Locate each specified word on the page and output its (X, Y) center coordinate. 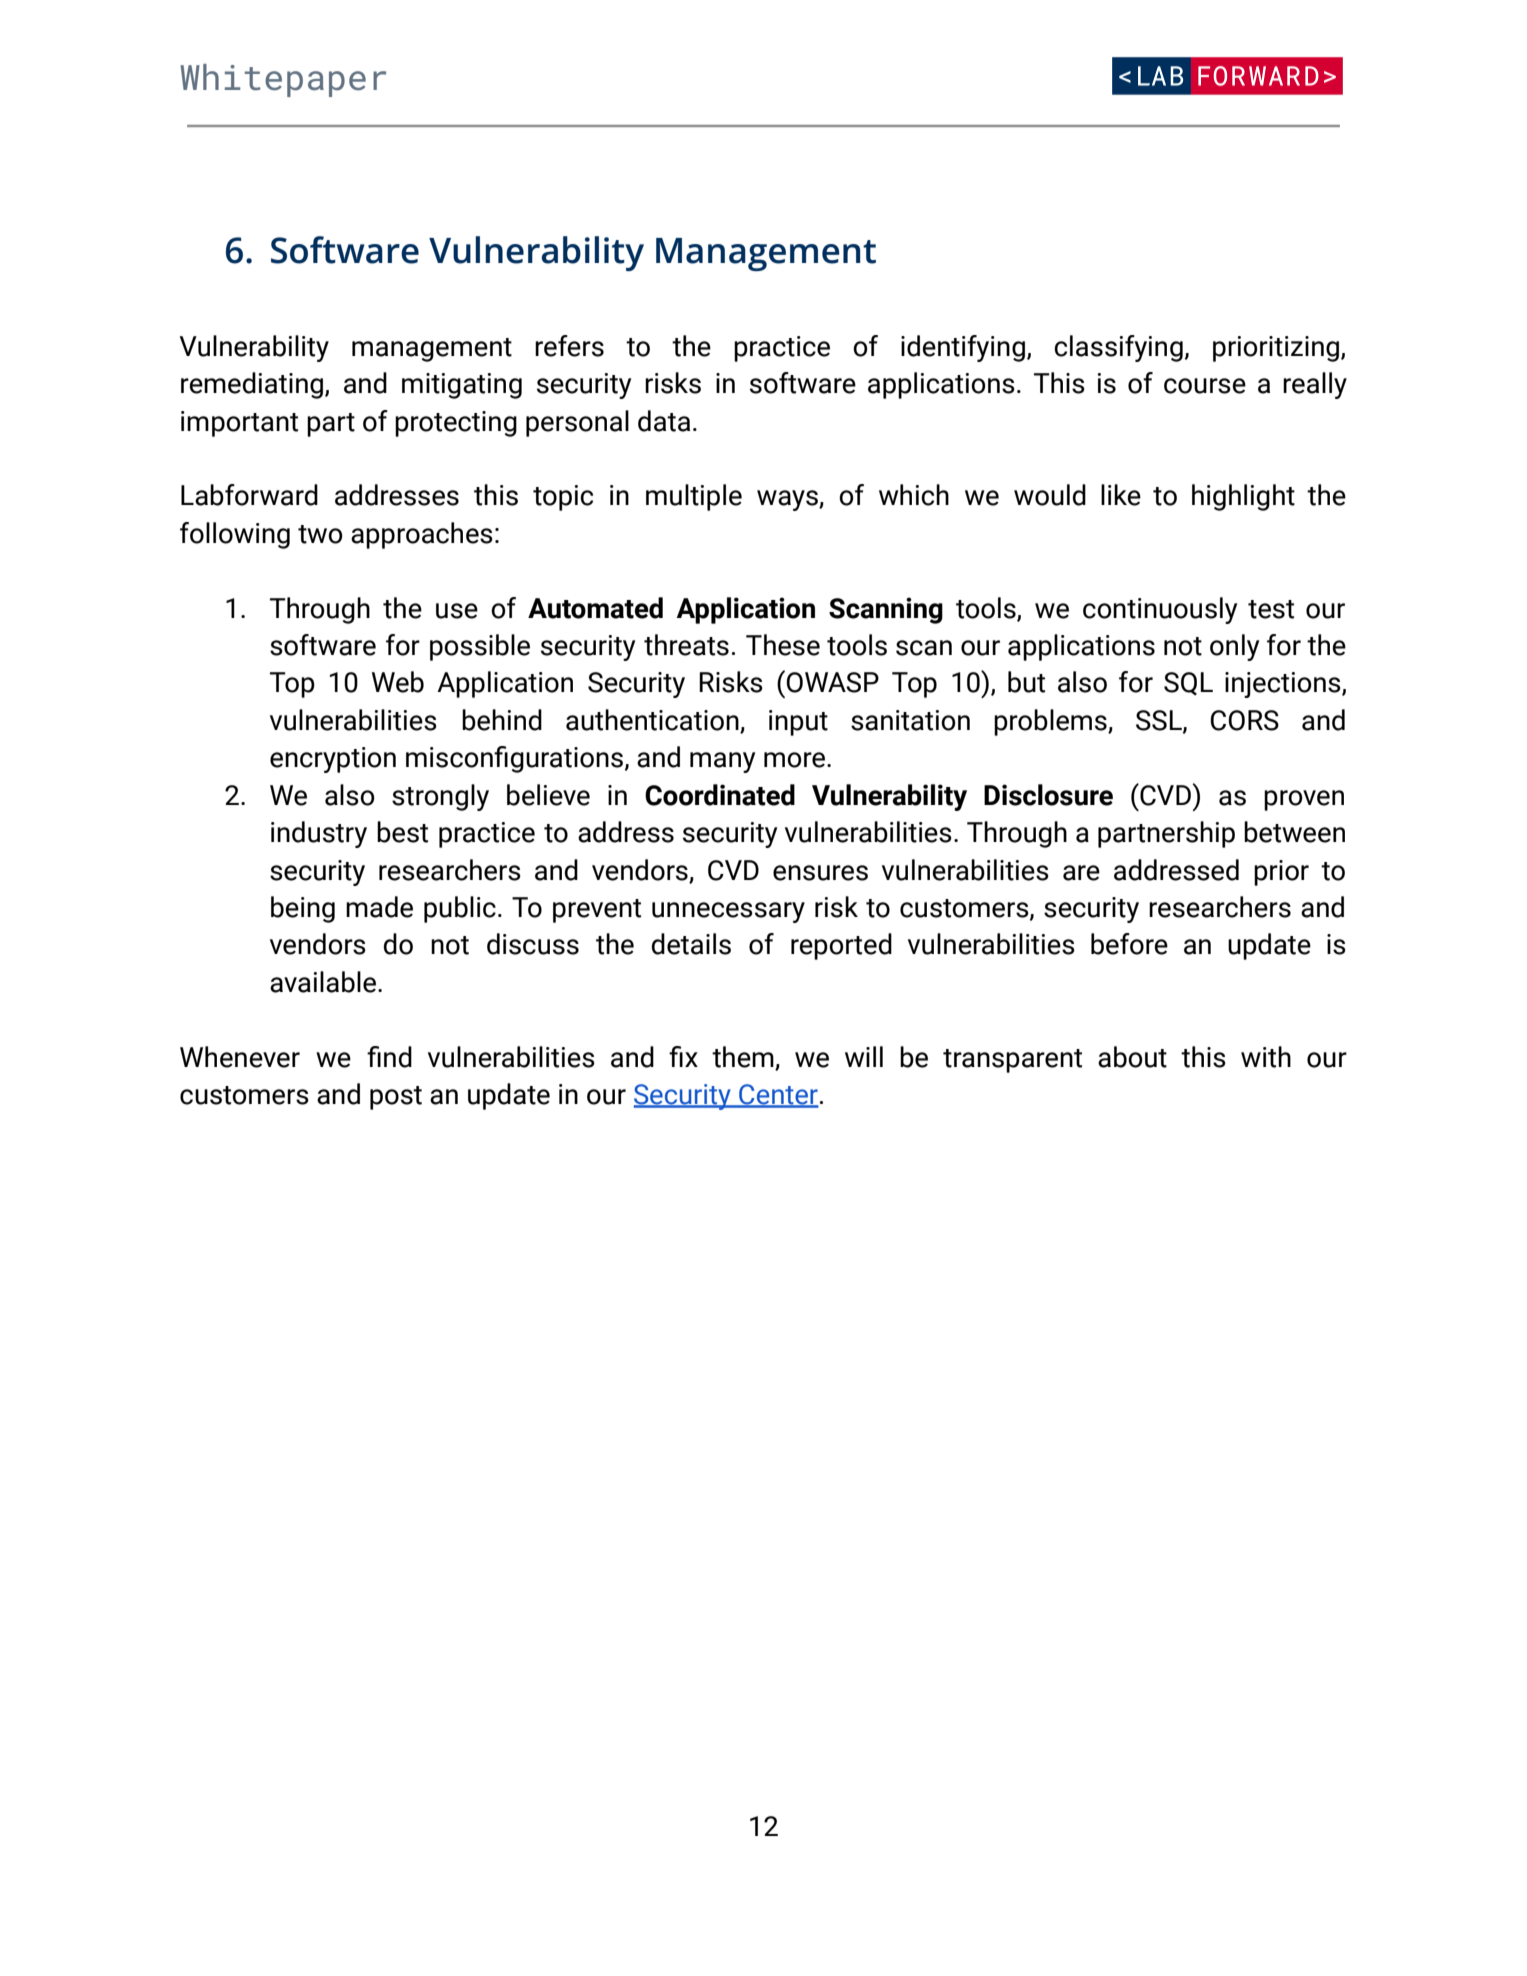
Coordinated (720, 795)
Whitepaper (283, 80)
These (783, 645)
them (743, 1057)
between (1294, 832)
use (457, 611)
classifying (1118, 348)
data (664, 421)
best (402, 832)
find (389, 1057)
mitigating (462, 386)
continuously (1160, 610)
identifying (963, 348)
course (1205, 386)
